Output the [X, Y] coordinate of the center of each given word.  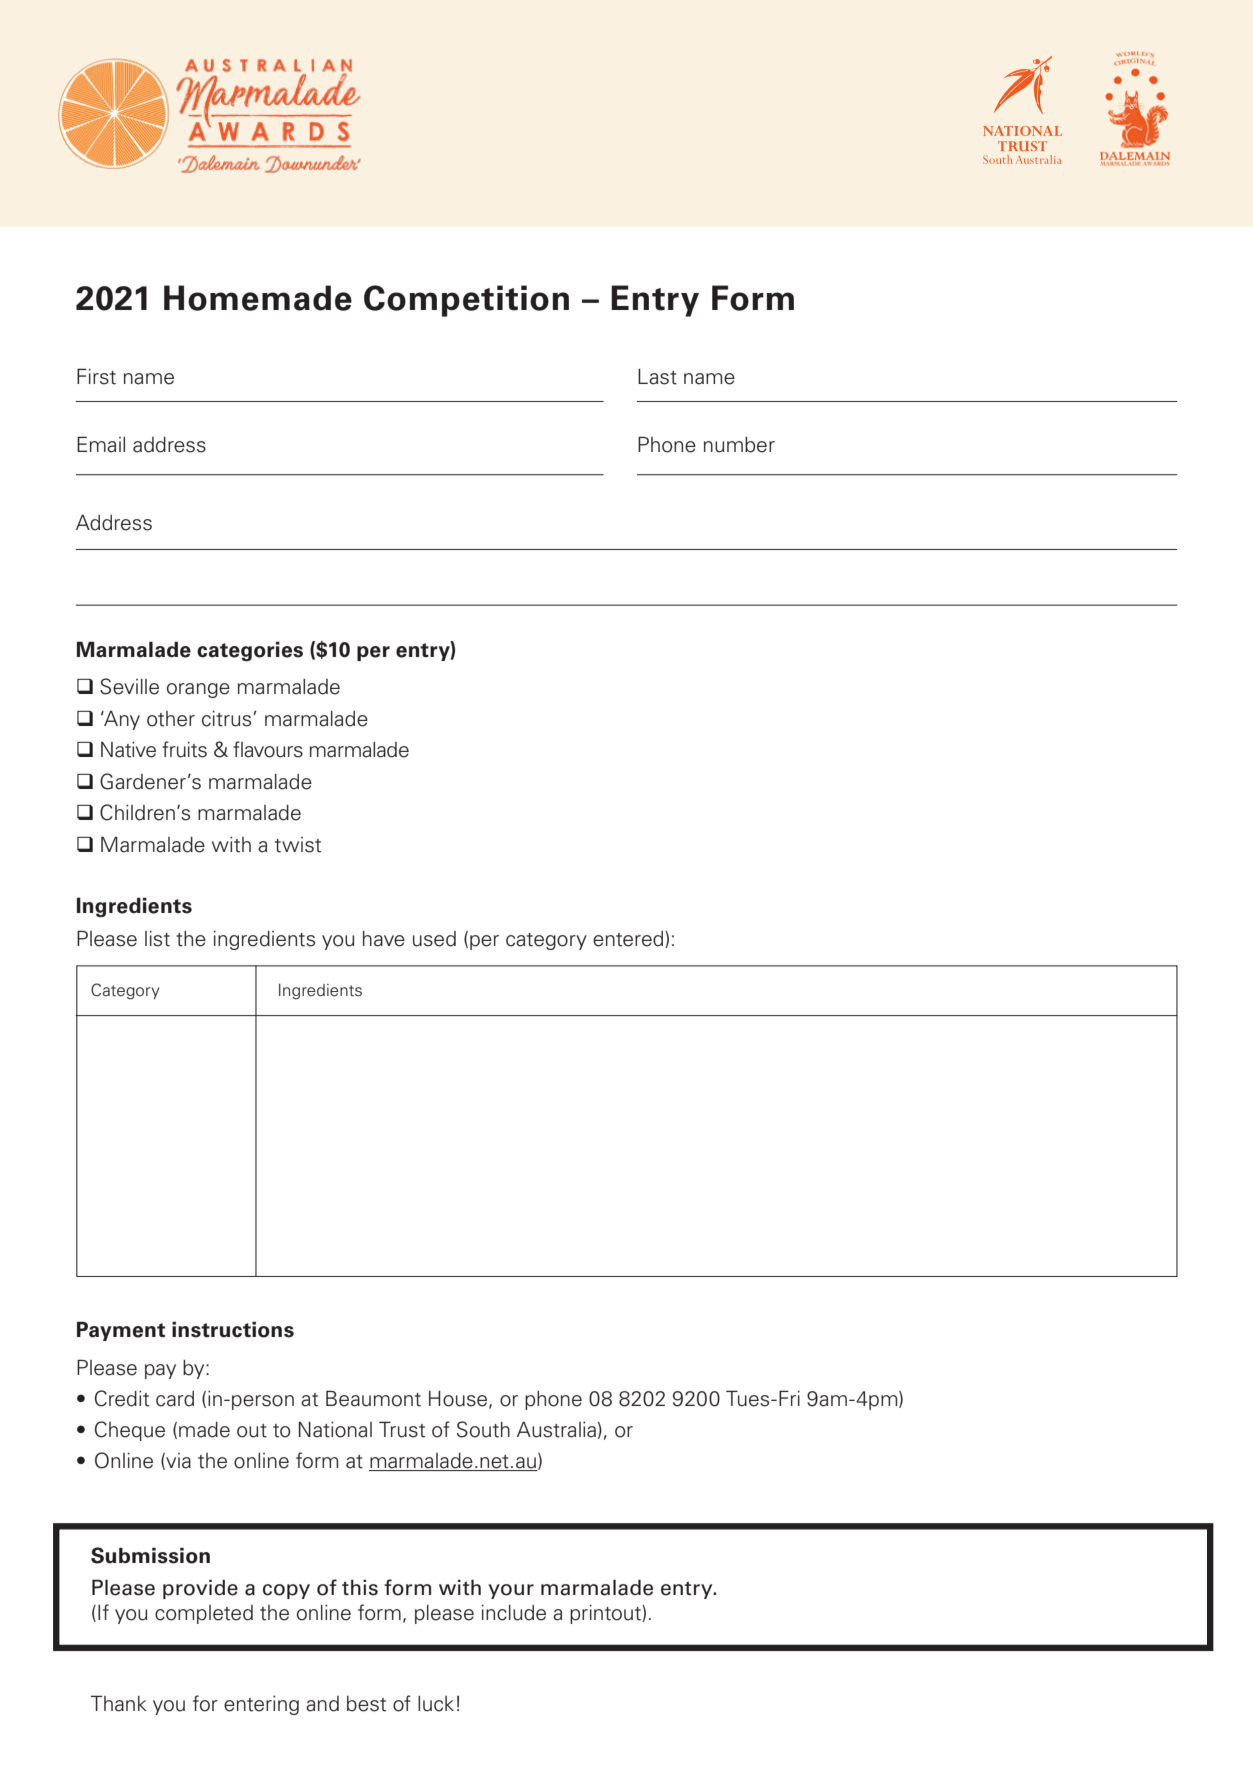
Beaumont [373, 1398]
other [171, 719]
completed [204, 1614]
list [157, 939]
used [434, 939]
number [739, 445]
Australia [556, 1429]
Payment [121, 1331]
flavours [268, 749]
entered [629, 939]
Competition [466, 301]
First [96, 376]
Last [657, 377]
